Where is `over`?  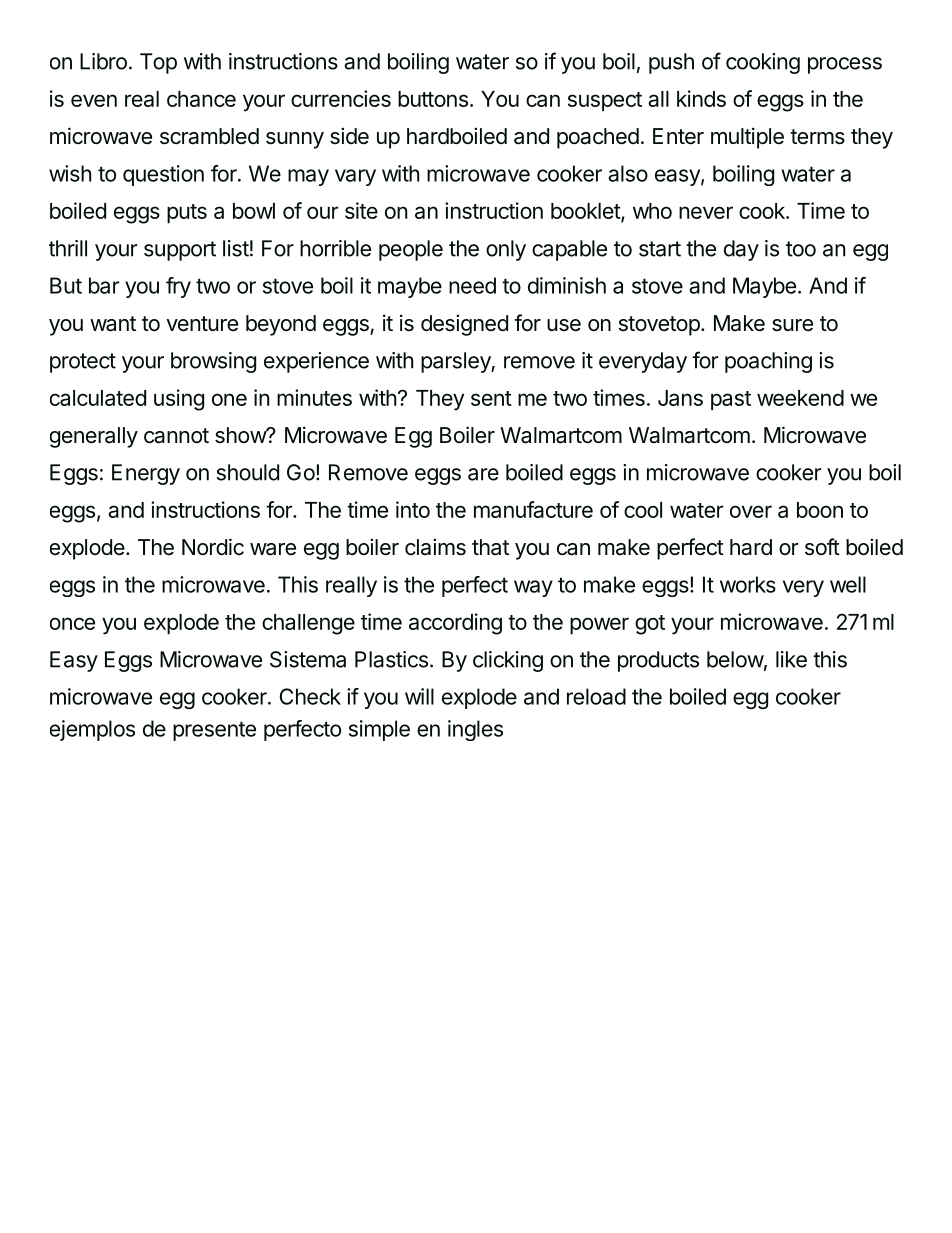
over is located at coordinates (751, 511).
